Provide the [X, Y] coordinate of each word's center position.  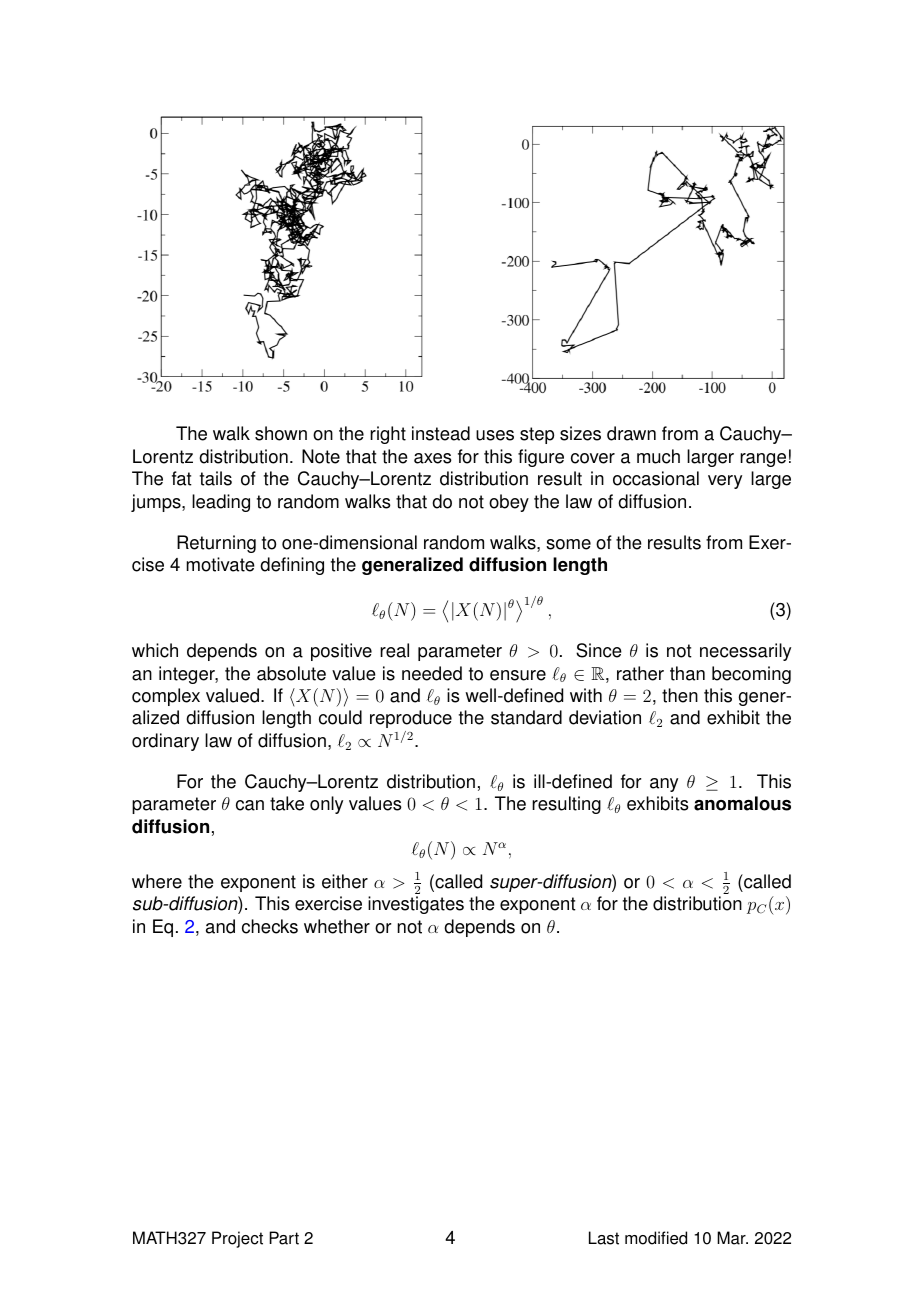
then [680, 695]
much [658, 456]
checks [270, 926]
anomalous [742, 803]
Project [237, 1239]
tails [216, 478]
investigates [416, 905]
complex [166, 697]
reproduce [411, 719]
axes [433, 458]
